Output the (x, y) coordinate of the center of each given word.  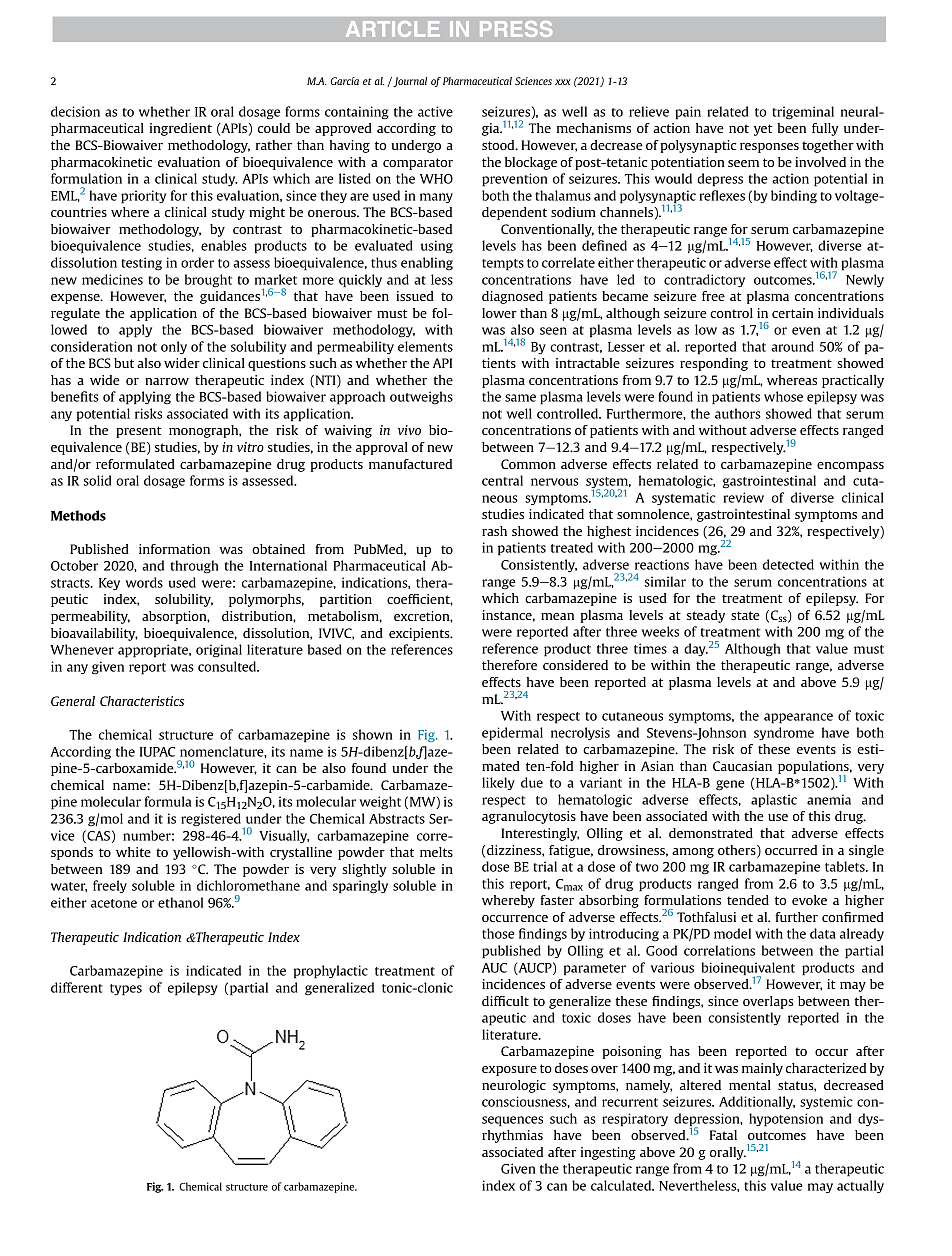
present (139, 432)
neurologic (514, 1086)
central (502, 480)
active (435, 111)
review (743, 497)
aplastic (774, 801)
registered (212, 821)
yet (763, 130)
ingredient (181, 129)
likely (498, 783)
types (126, 990)
